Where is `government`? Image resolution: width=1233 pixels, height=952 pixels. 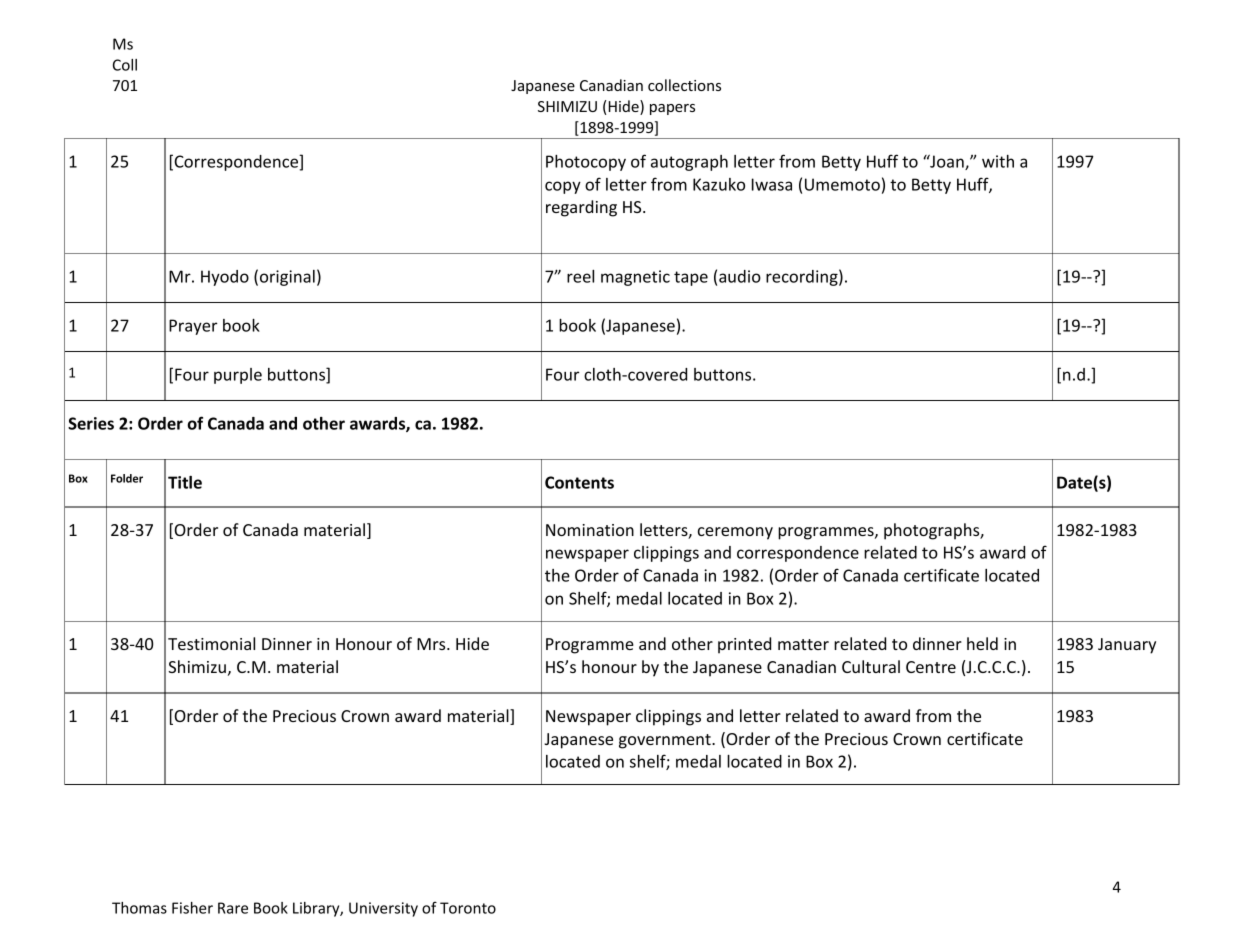
government is located at coordinates (666, 741).
